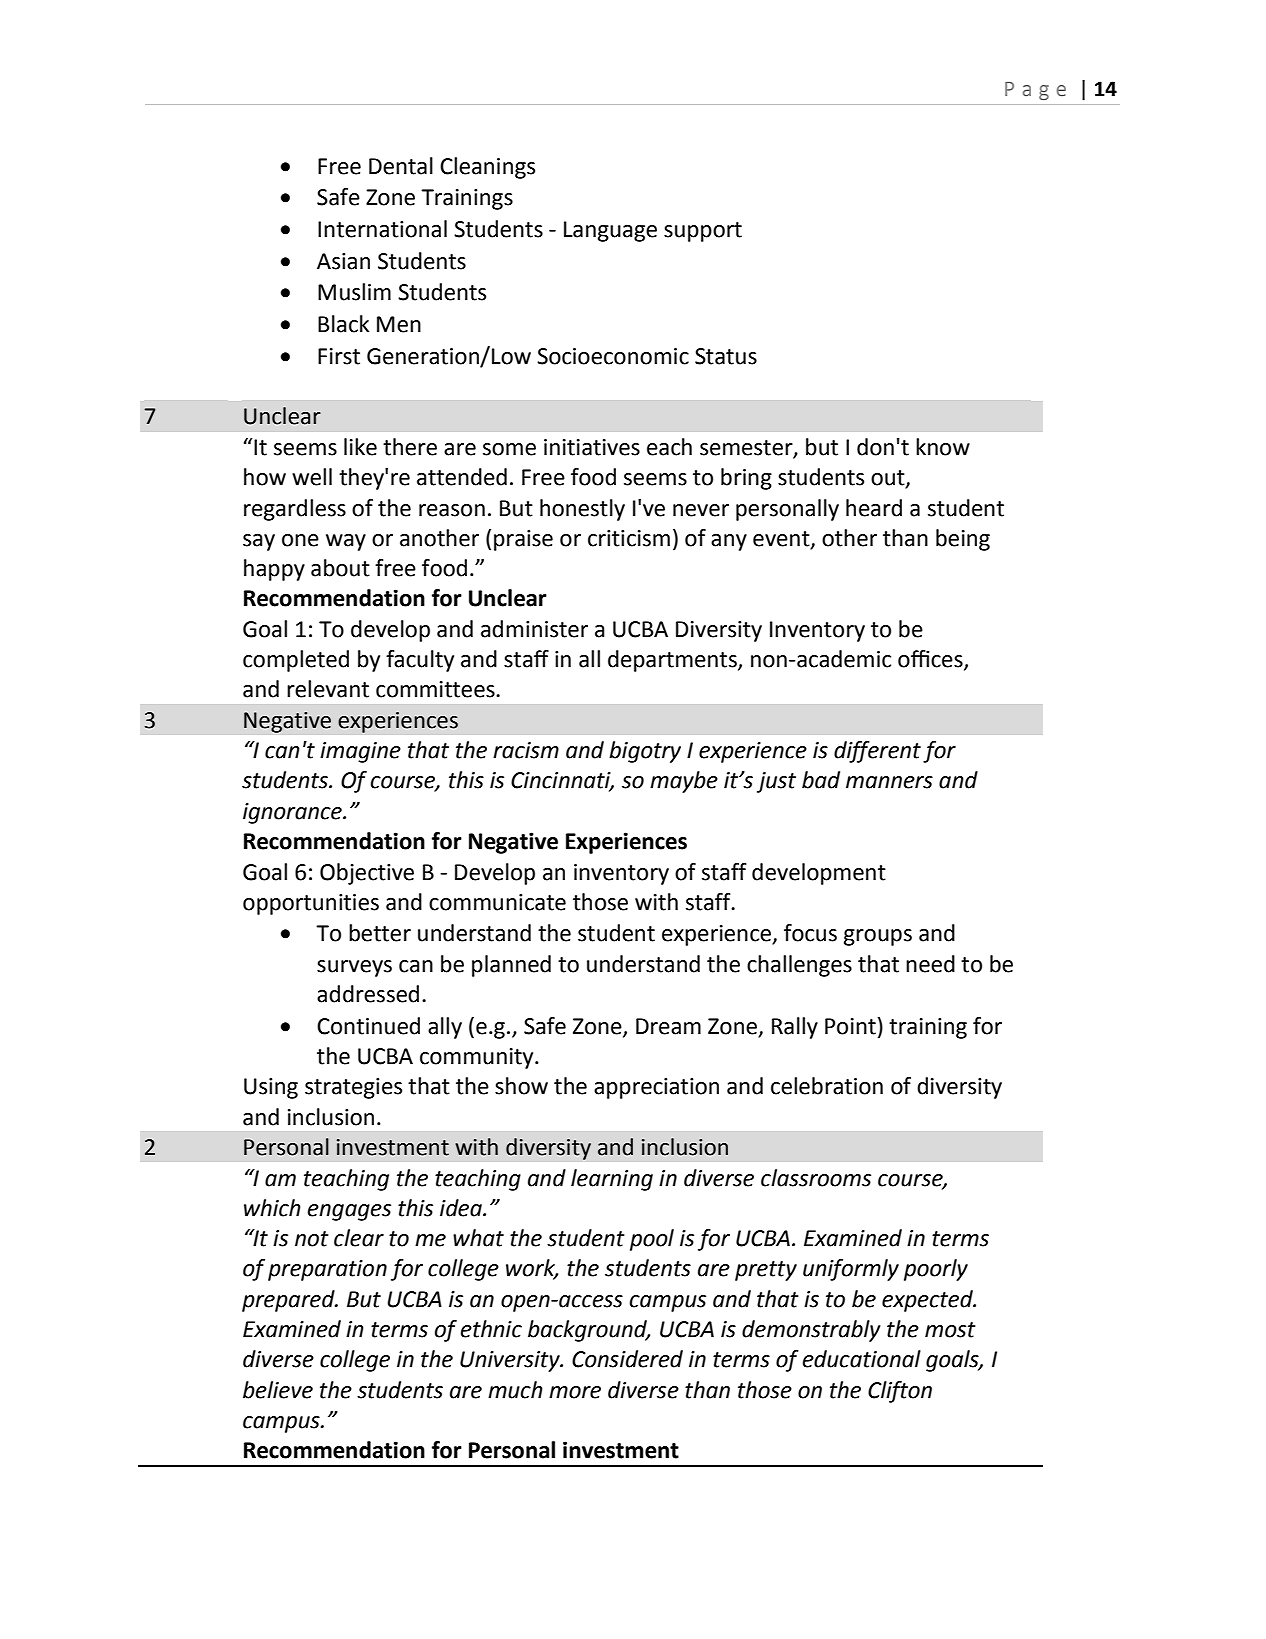 The width and height of the screenshot is (1266, 1639). Describe the element at coordinates (874, 508) in the screenshot. I see `heard` at that location.
